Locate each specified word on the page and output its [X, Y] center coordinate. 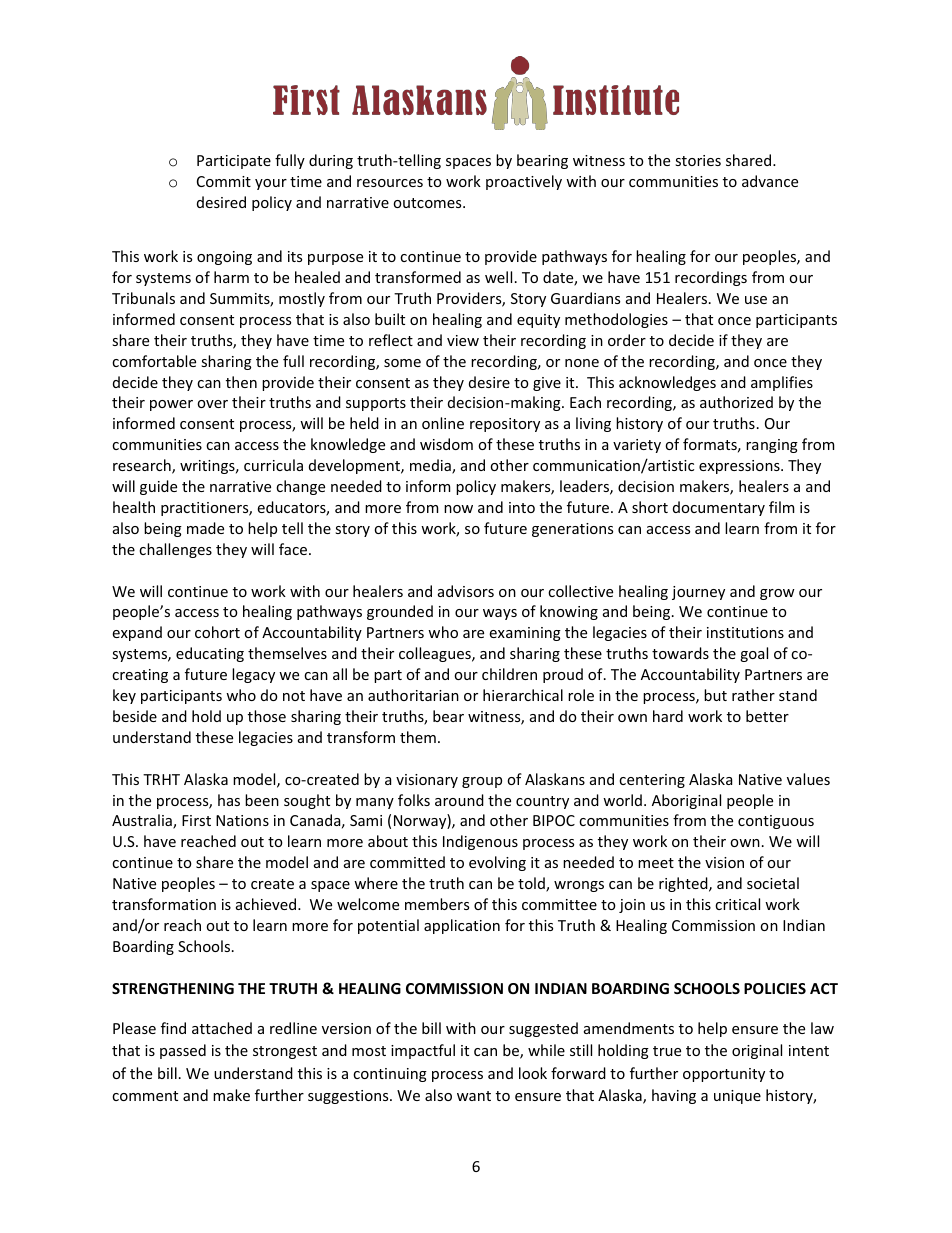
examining [525, 634]
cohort [217, 632]
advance [770, 181]
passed [183, 1051]
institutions [745, 632]
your [271, 184]
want [474, 1096]
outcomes [428, 203]
